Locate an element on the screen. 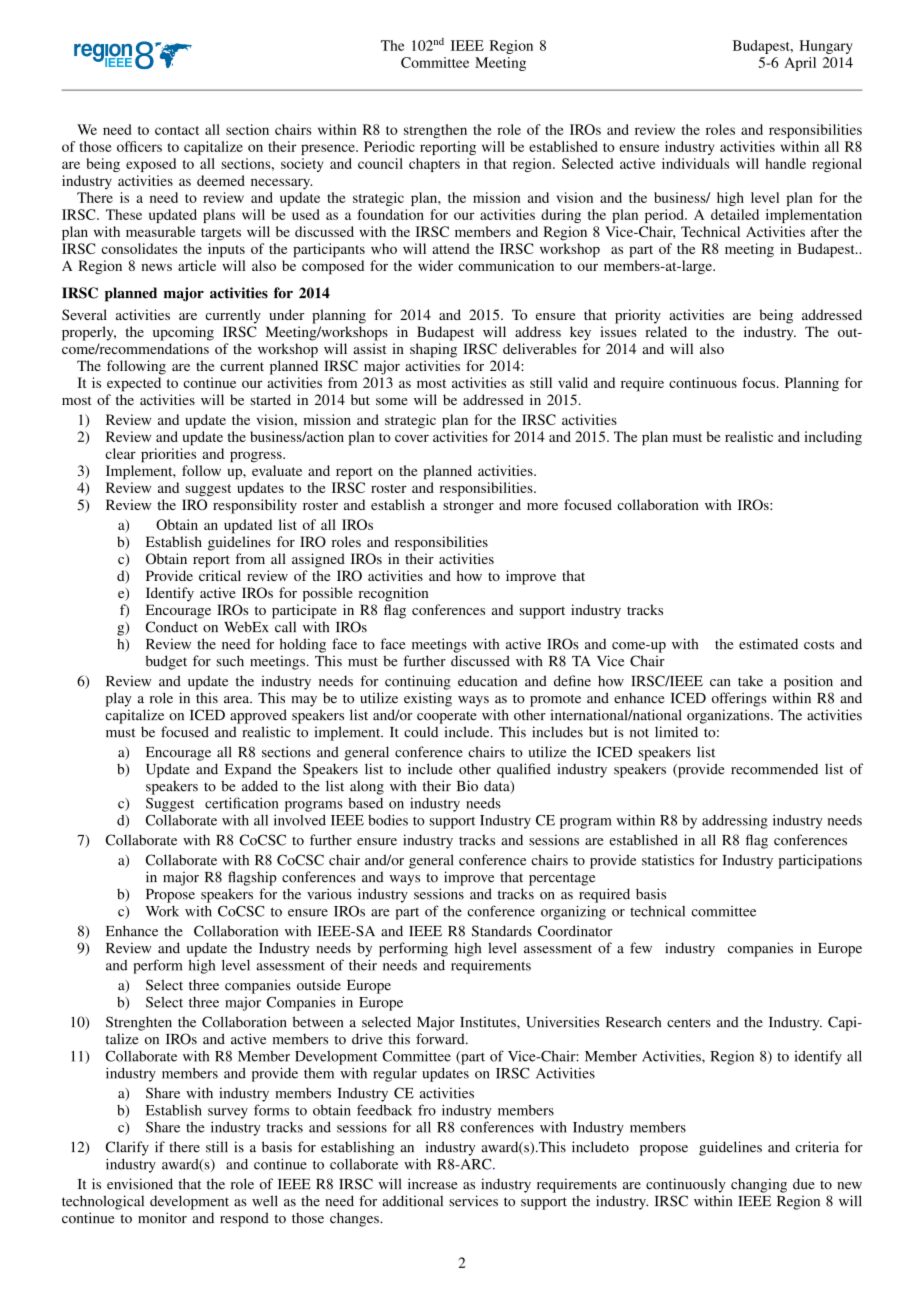 This screenshot has width=924, height=1308. education is located at coordinates (487, 681).
